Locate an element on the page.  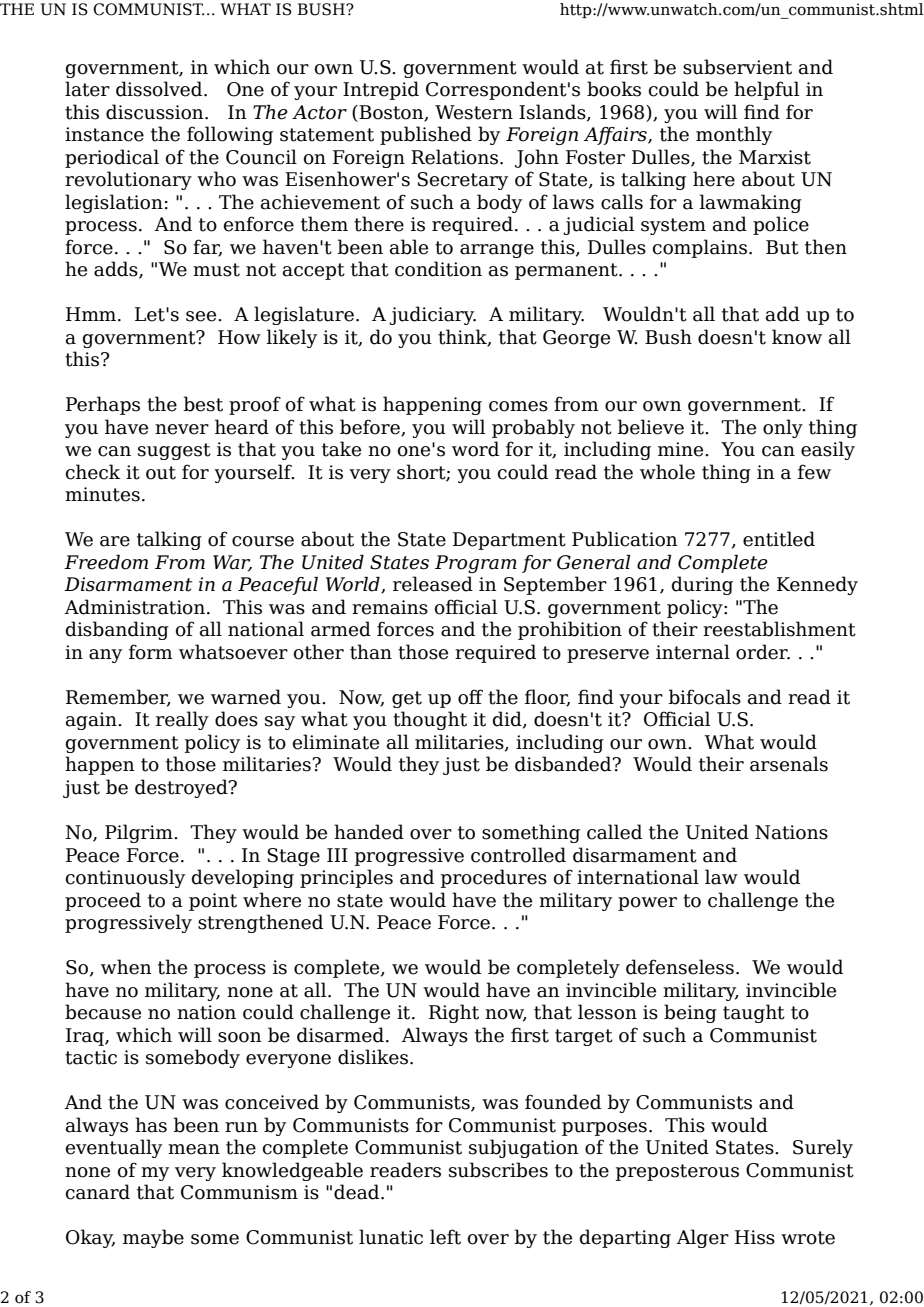
arsenals is located at coordinates (789, 764).
